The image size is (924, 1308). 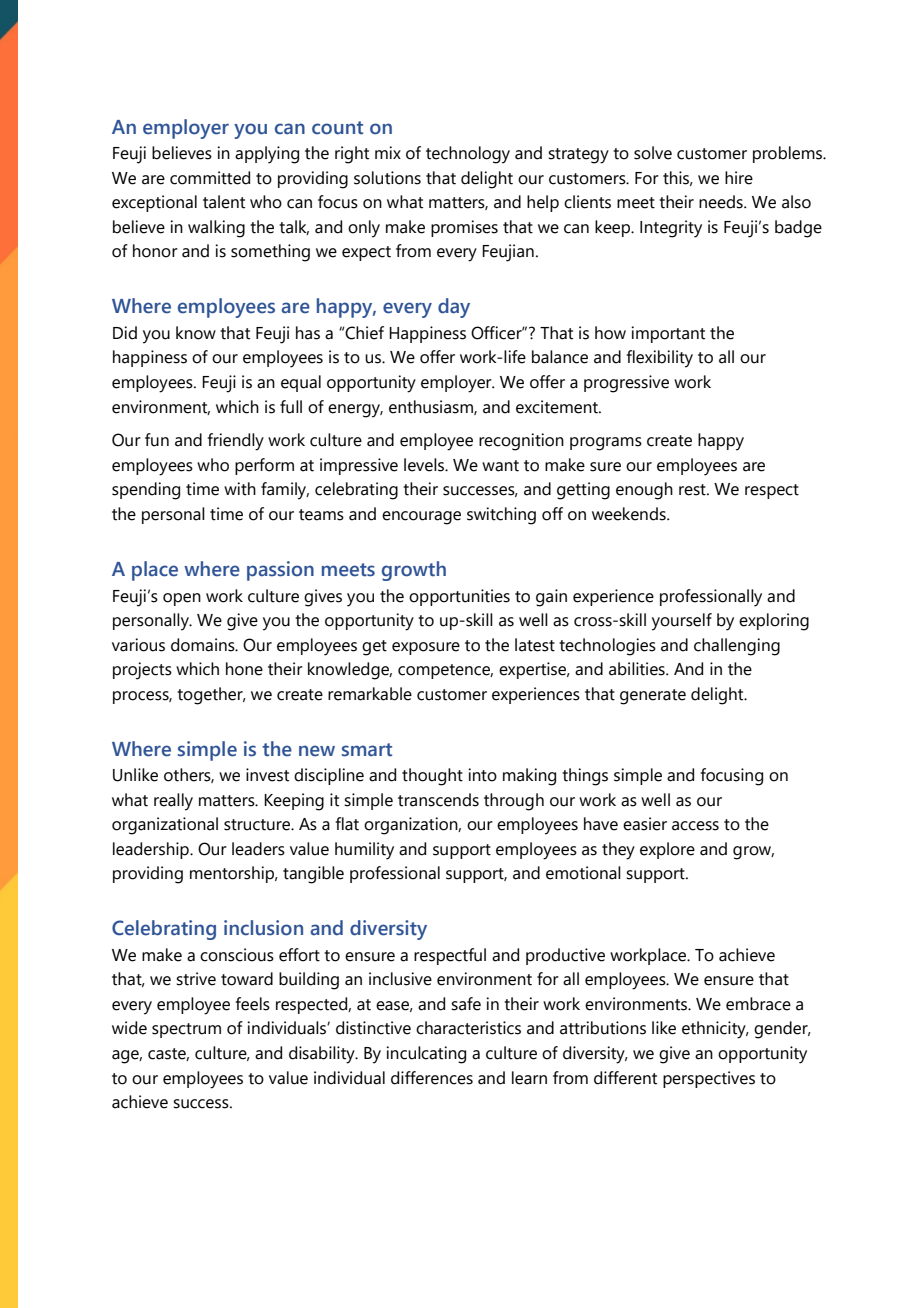 I want to click on perspectives, so click(x=709, y=1079).
